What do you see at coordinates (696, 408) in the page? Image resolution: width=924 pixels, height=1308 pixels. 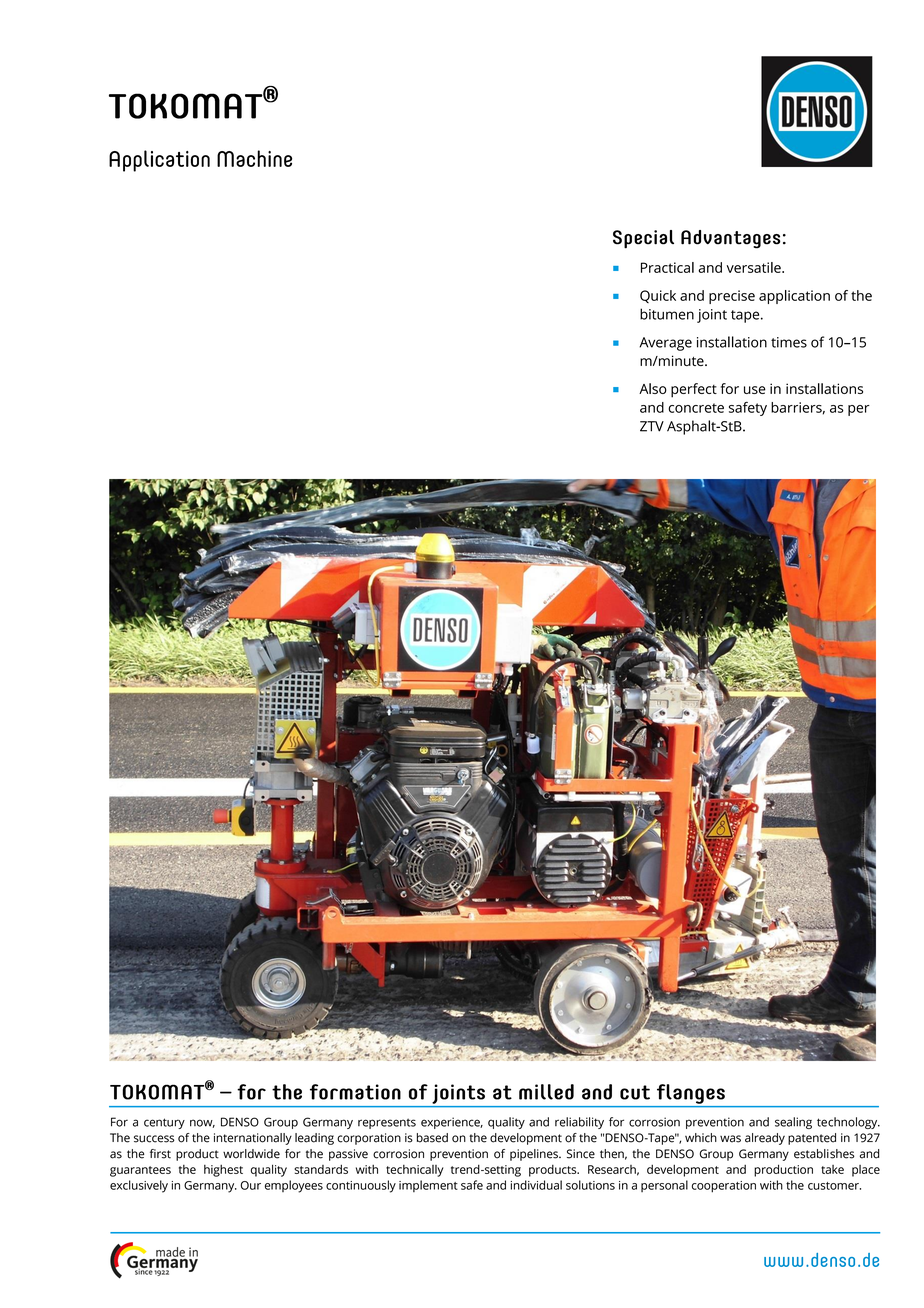 I see `concrete` at bounding box center [696, 408].
